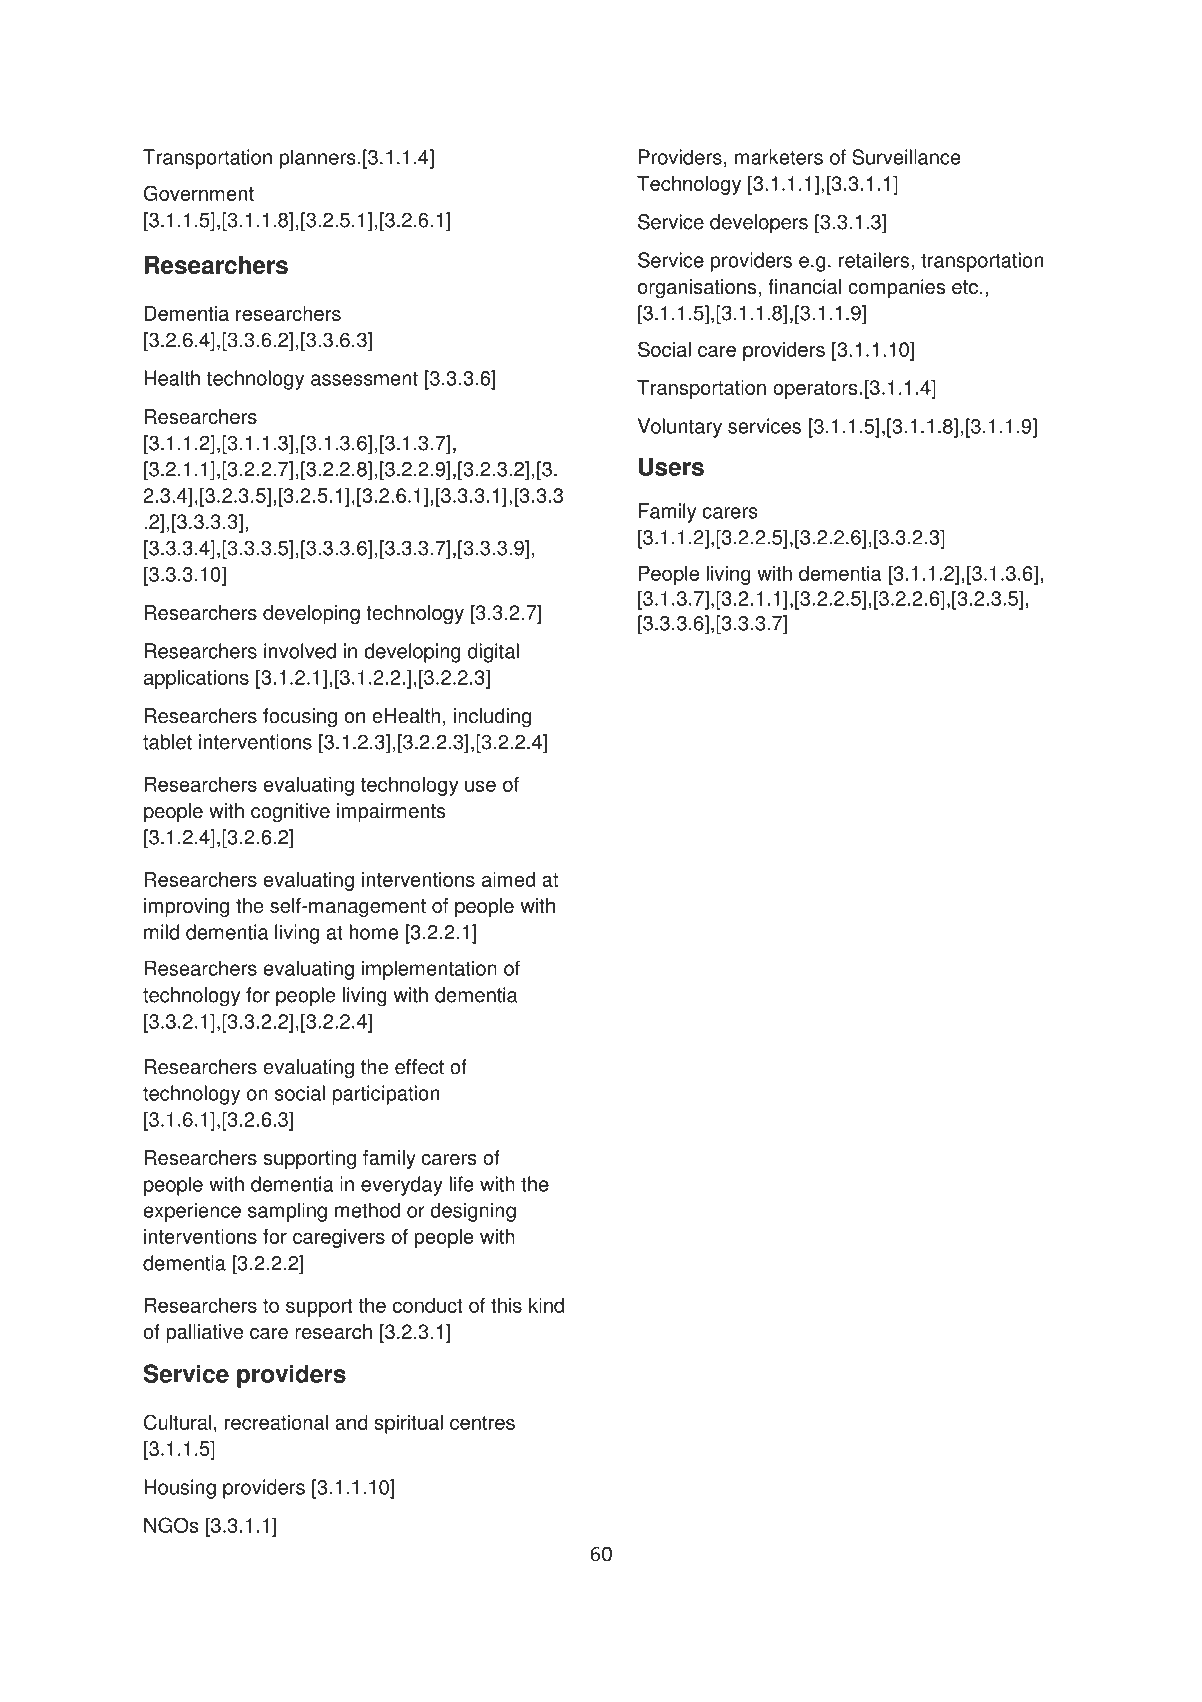  I want to click on centres, so click(482, 1423).
